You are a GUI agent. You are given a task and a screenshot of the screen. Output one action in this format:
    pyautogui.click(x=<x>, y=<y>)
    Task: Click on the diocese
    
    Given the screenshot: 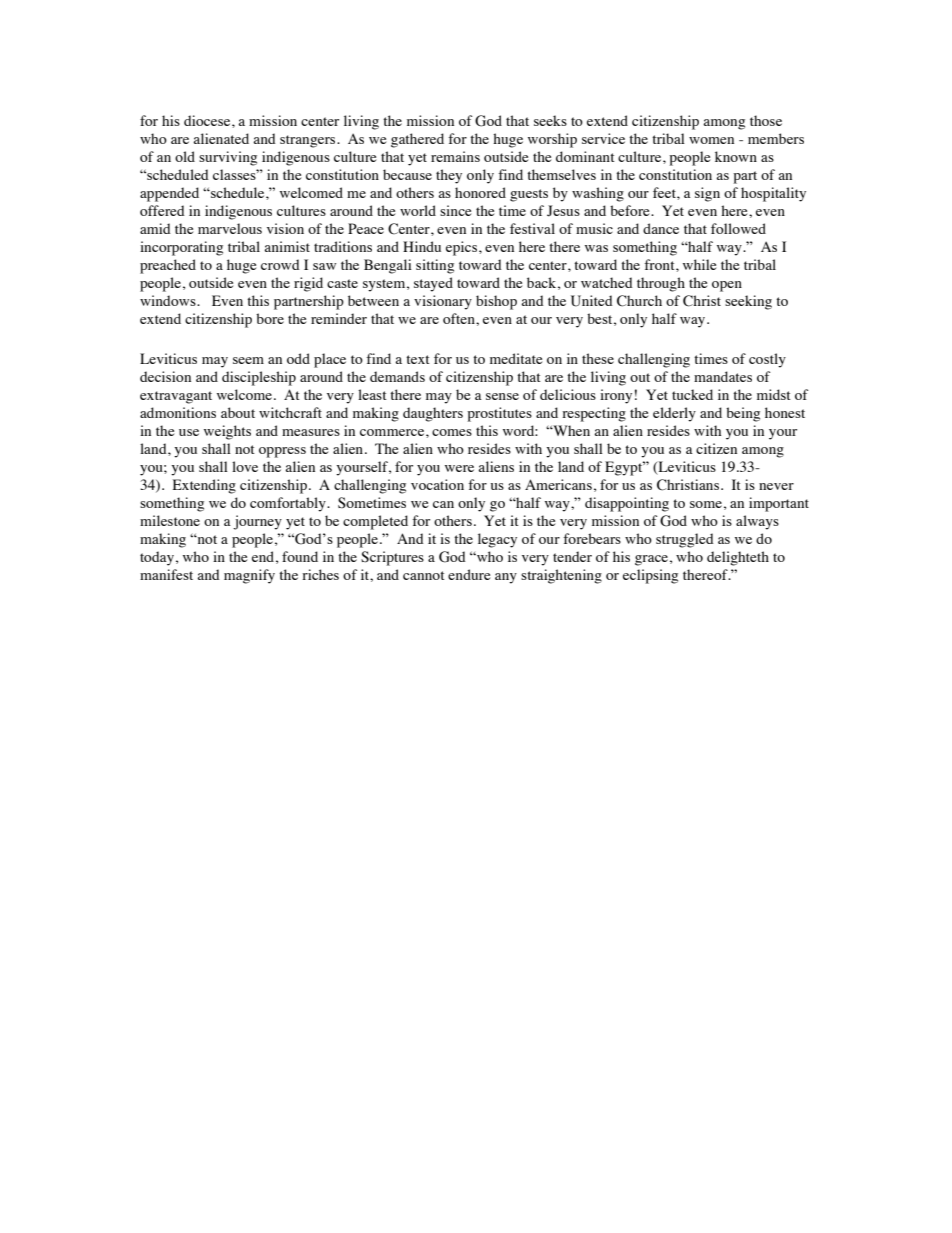 What is the action you would take?
    pyautogui.click(x=208, y=120)
